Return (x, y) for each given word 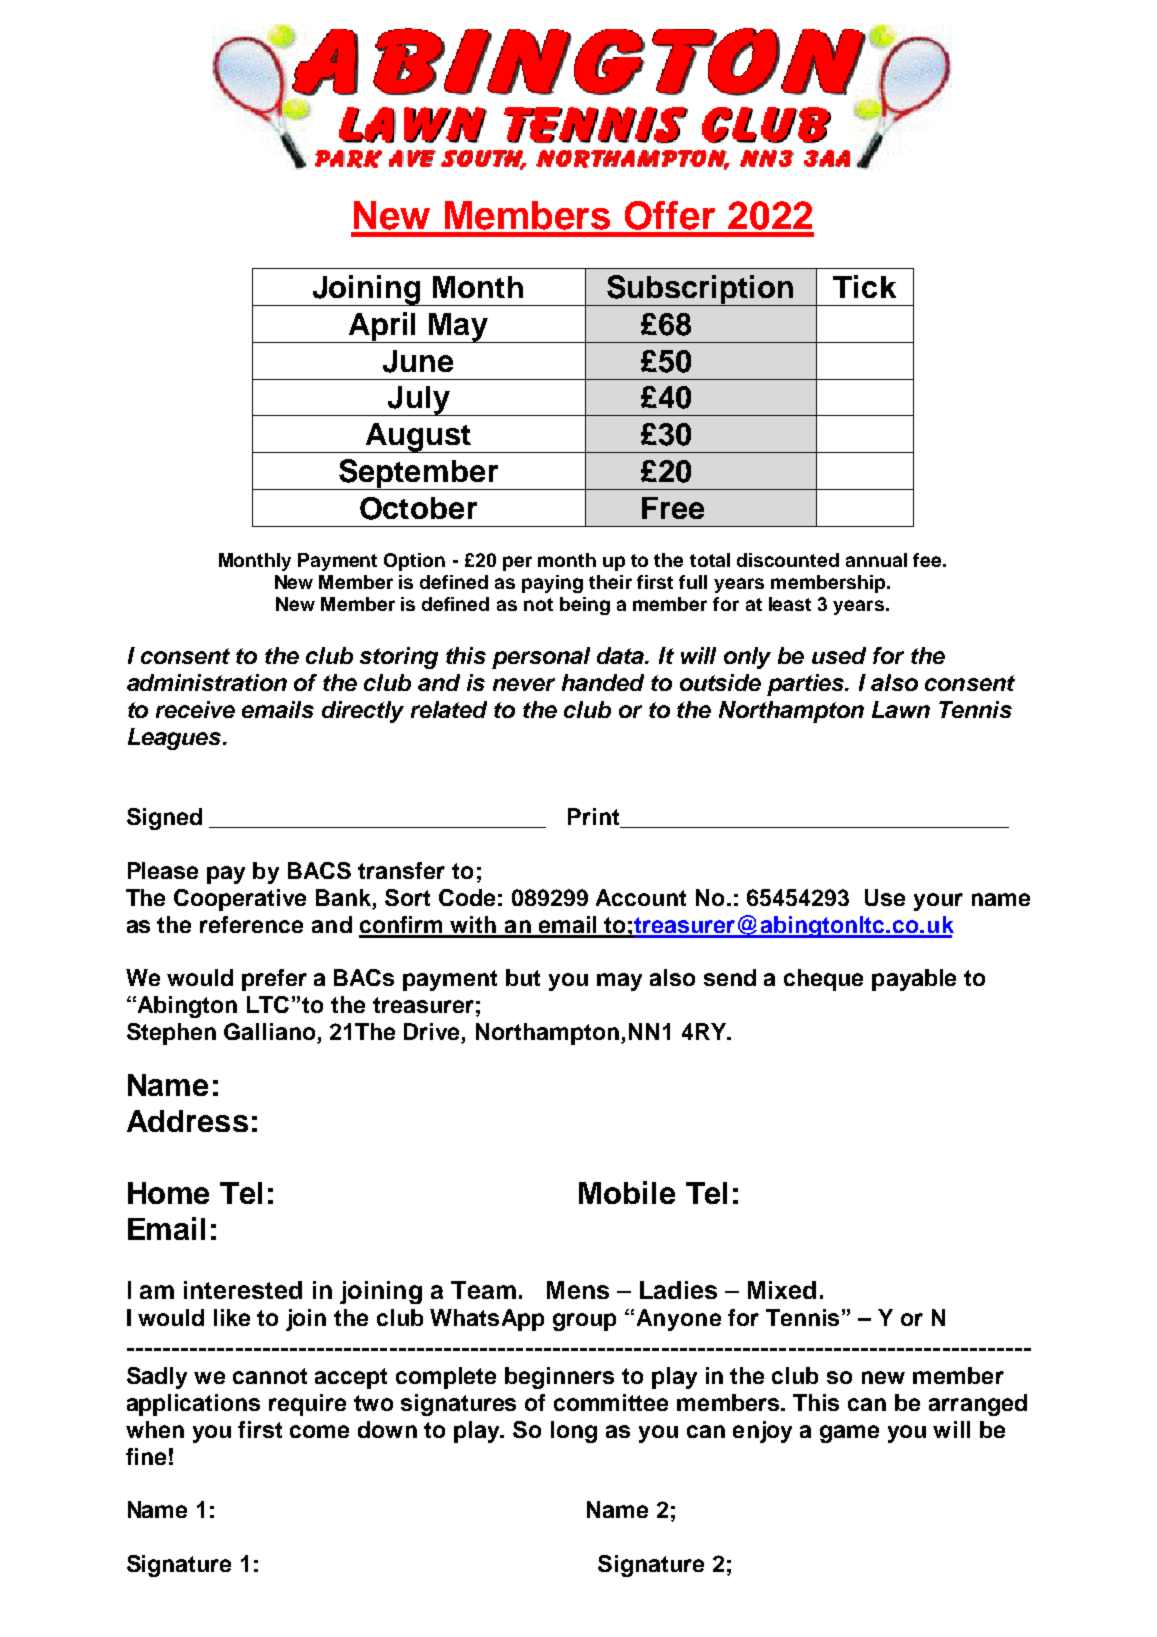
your (938, 902)
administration (207, 682)
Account (641, 897)
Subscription (700, 290)
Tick (864, 286)
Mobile (627, 1192)
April (383, 327)
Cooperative (240, 900)
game (849, 1434)
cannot (270, 1376)
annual (876, 560)
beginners (559, 1378)
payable (914, 980)
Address (187, 1121)
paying (552, 584)
